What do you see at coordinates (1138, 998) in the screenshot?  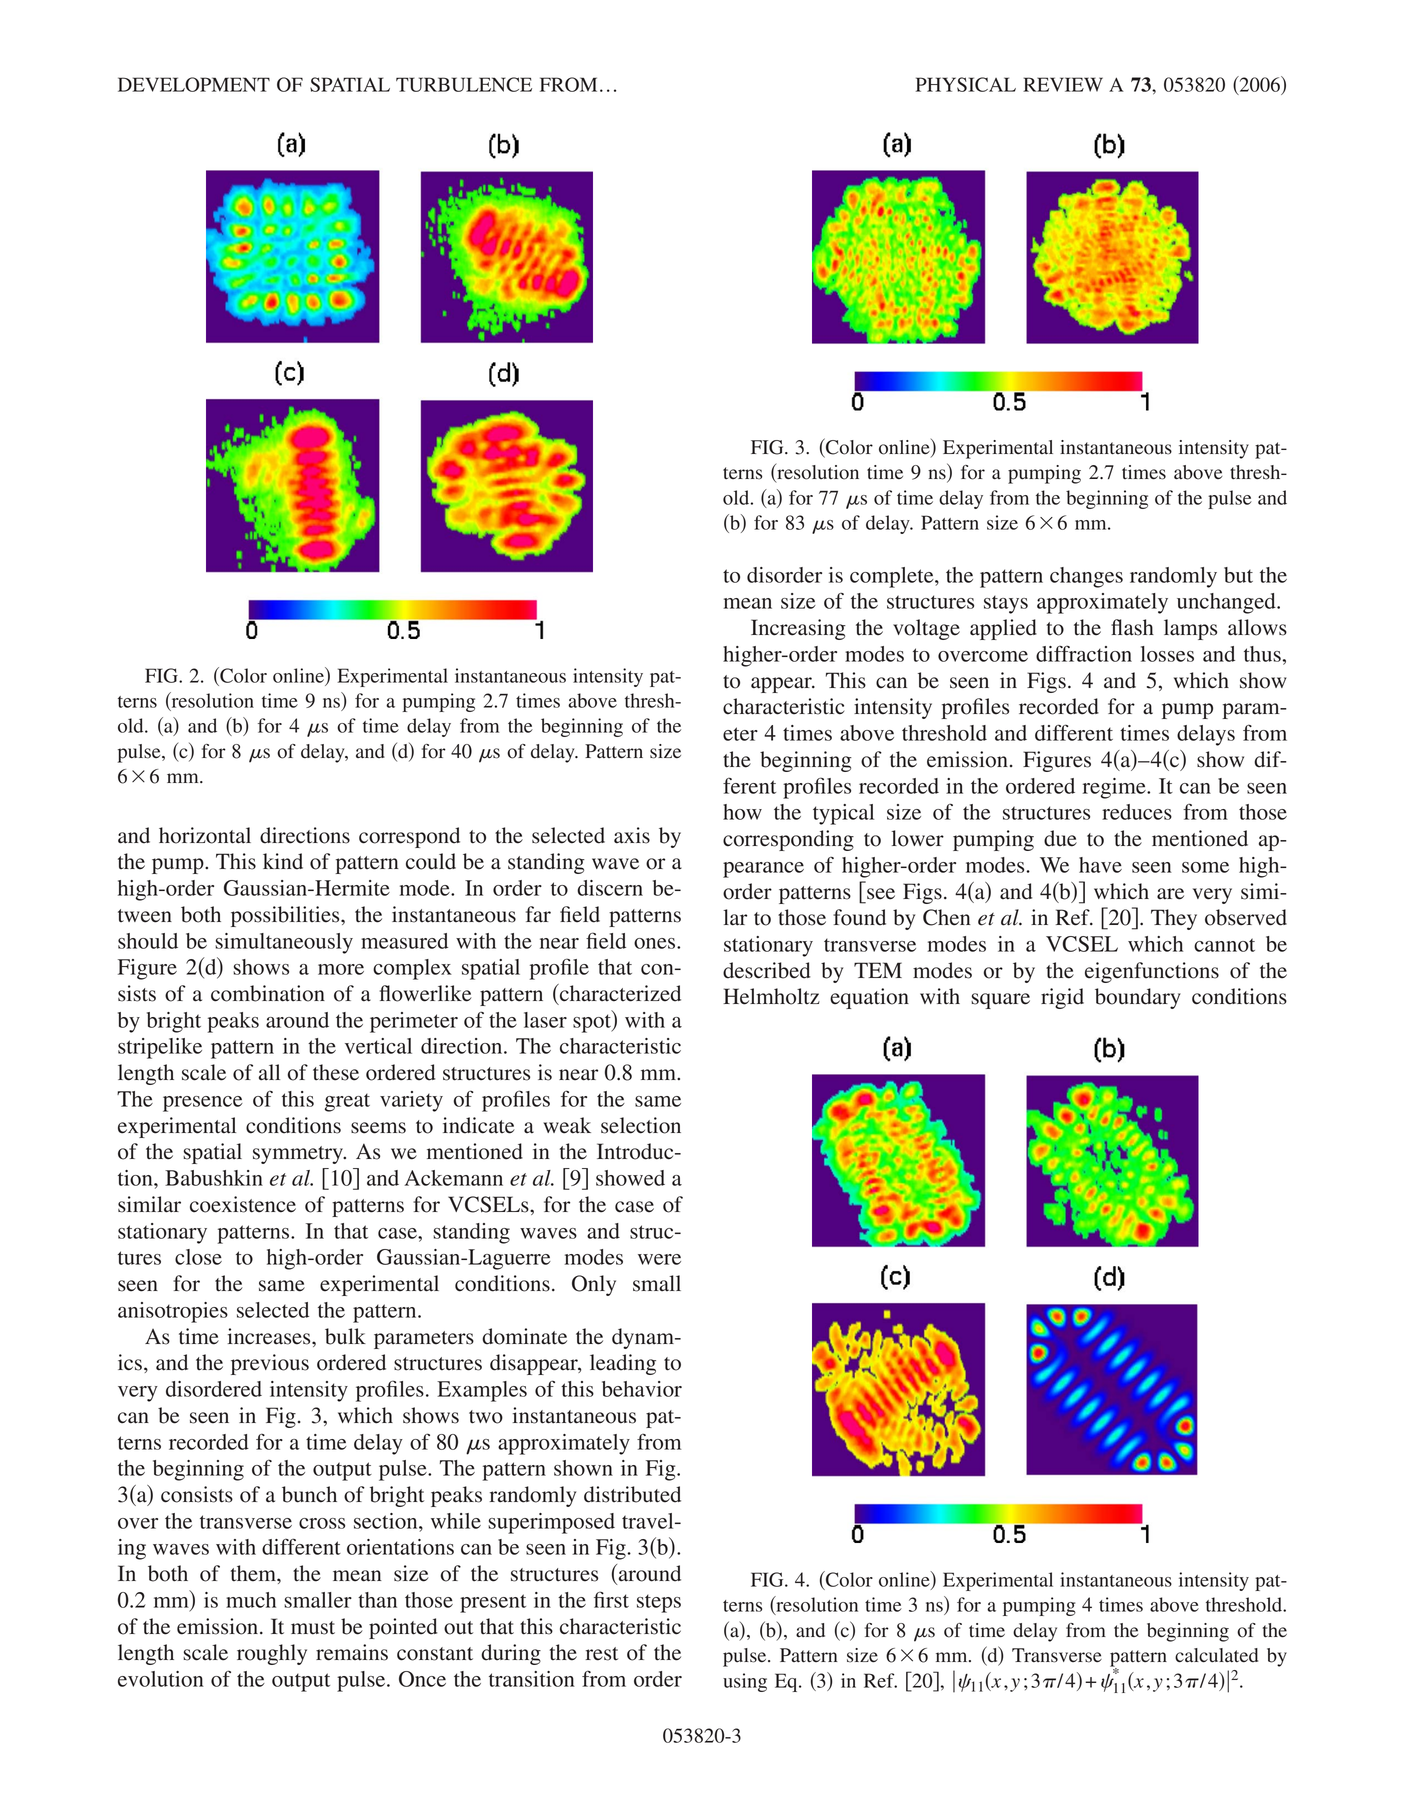 I see `boundary` at bounding box center [1138, 998].
